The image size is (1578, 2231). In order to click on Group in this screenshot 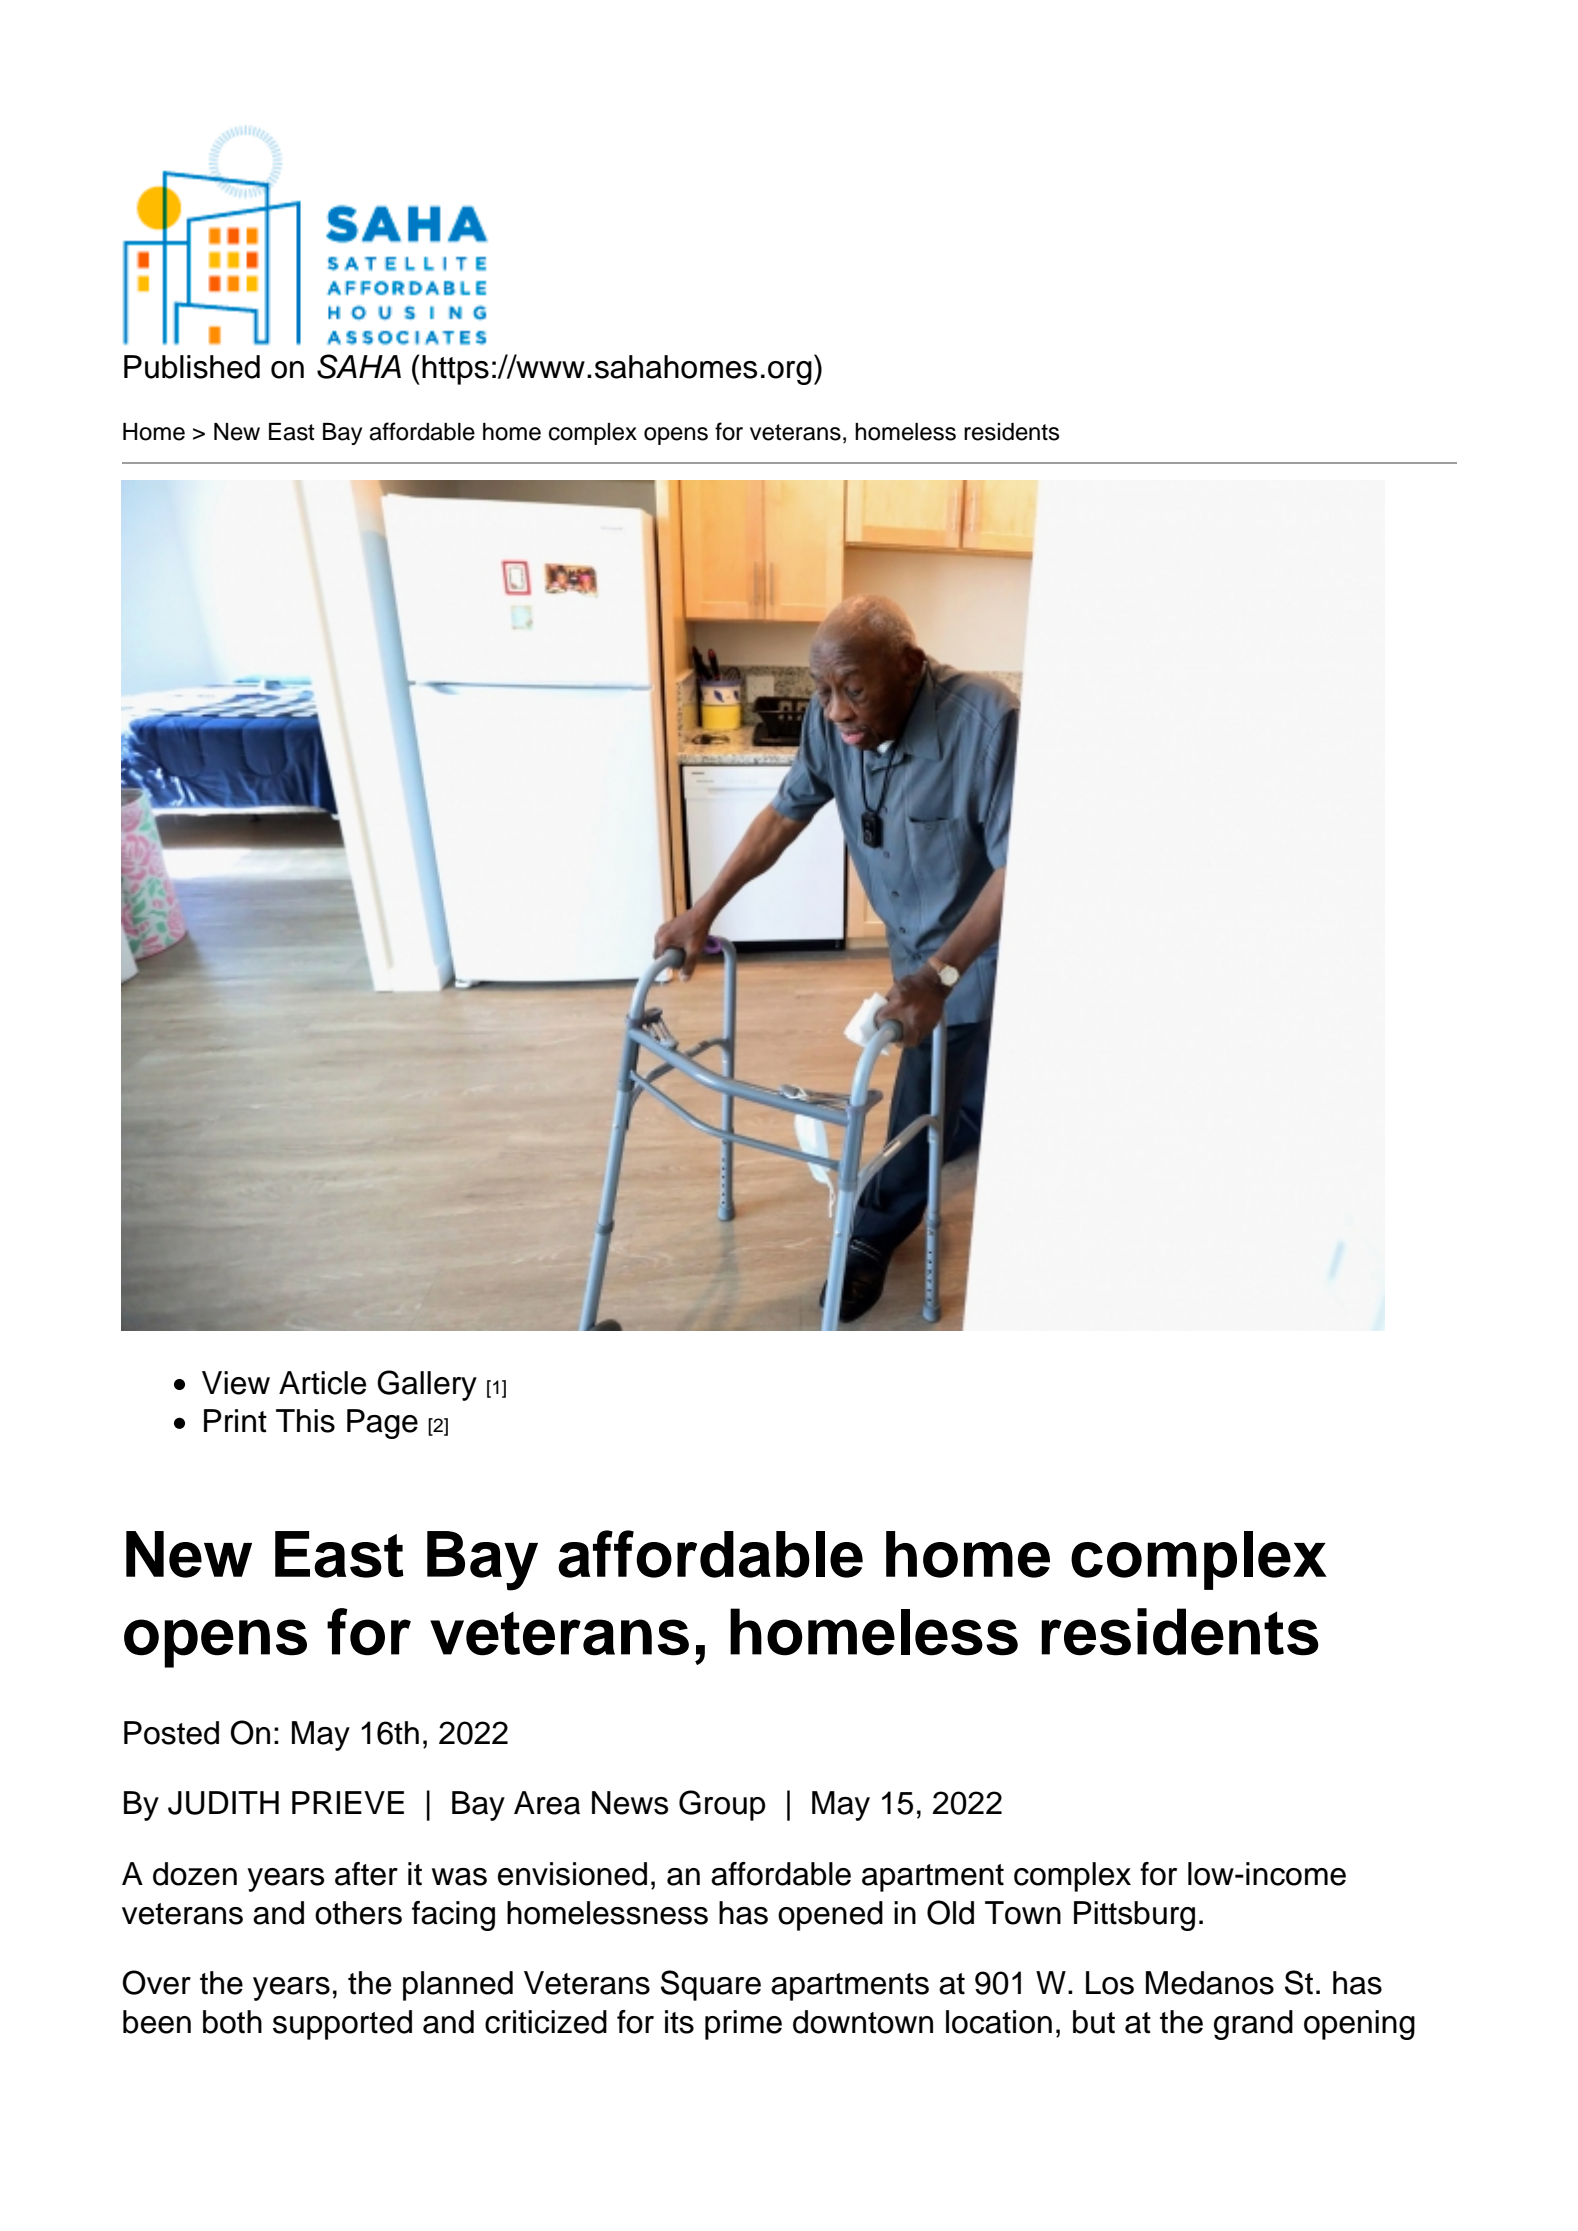, I will do `click(722, 1805)`.
